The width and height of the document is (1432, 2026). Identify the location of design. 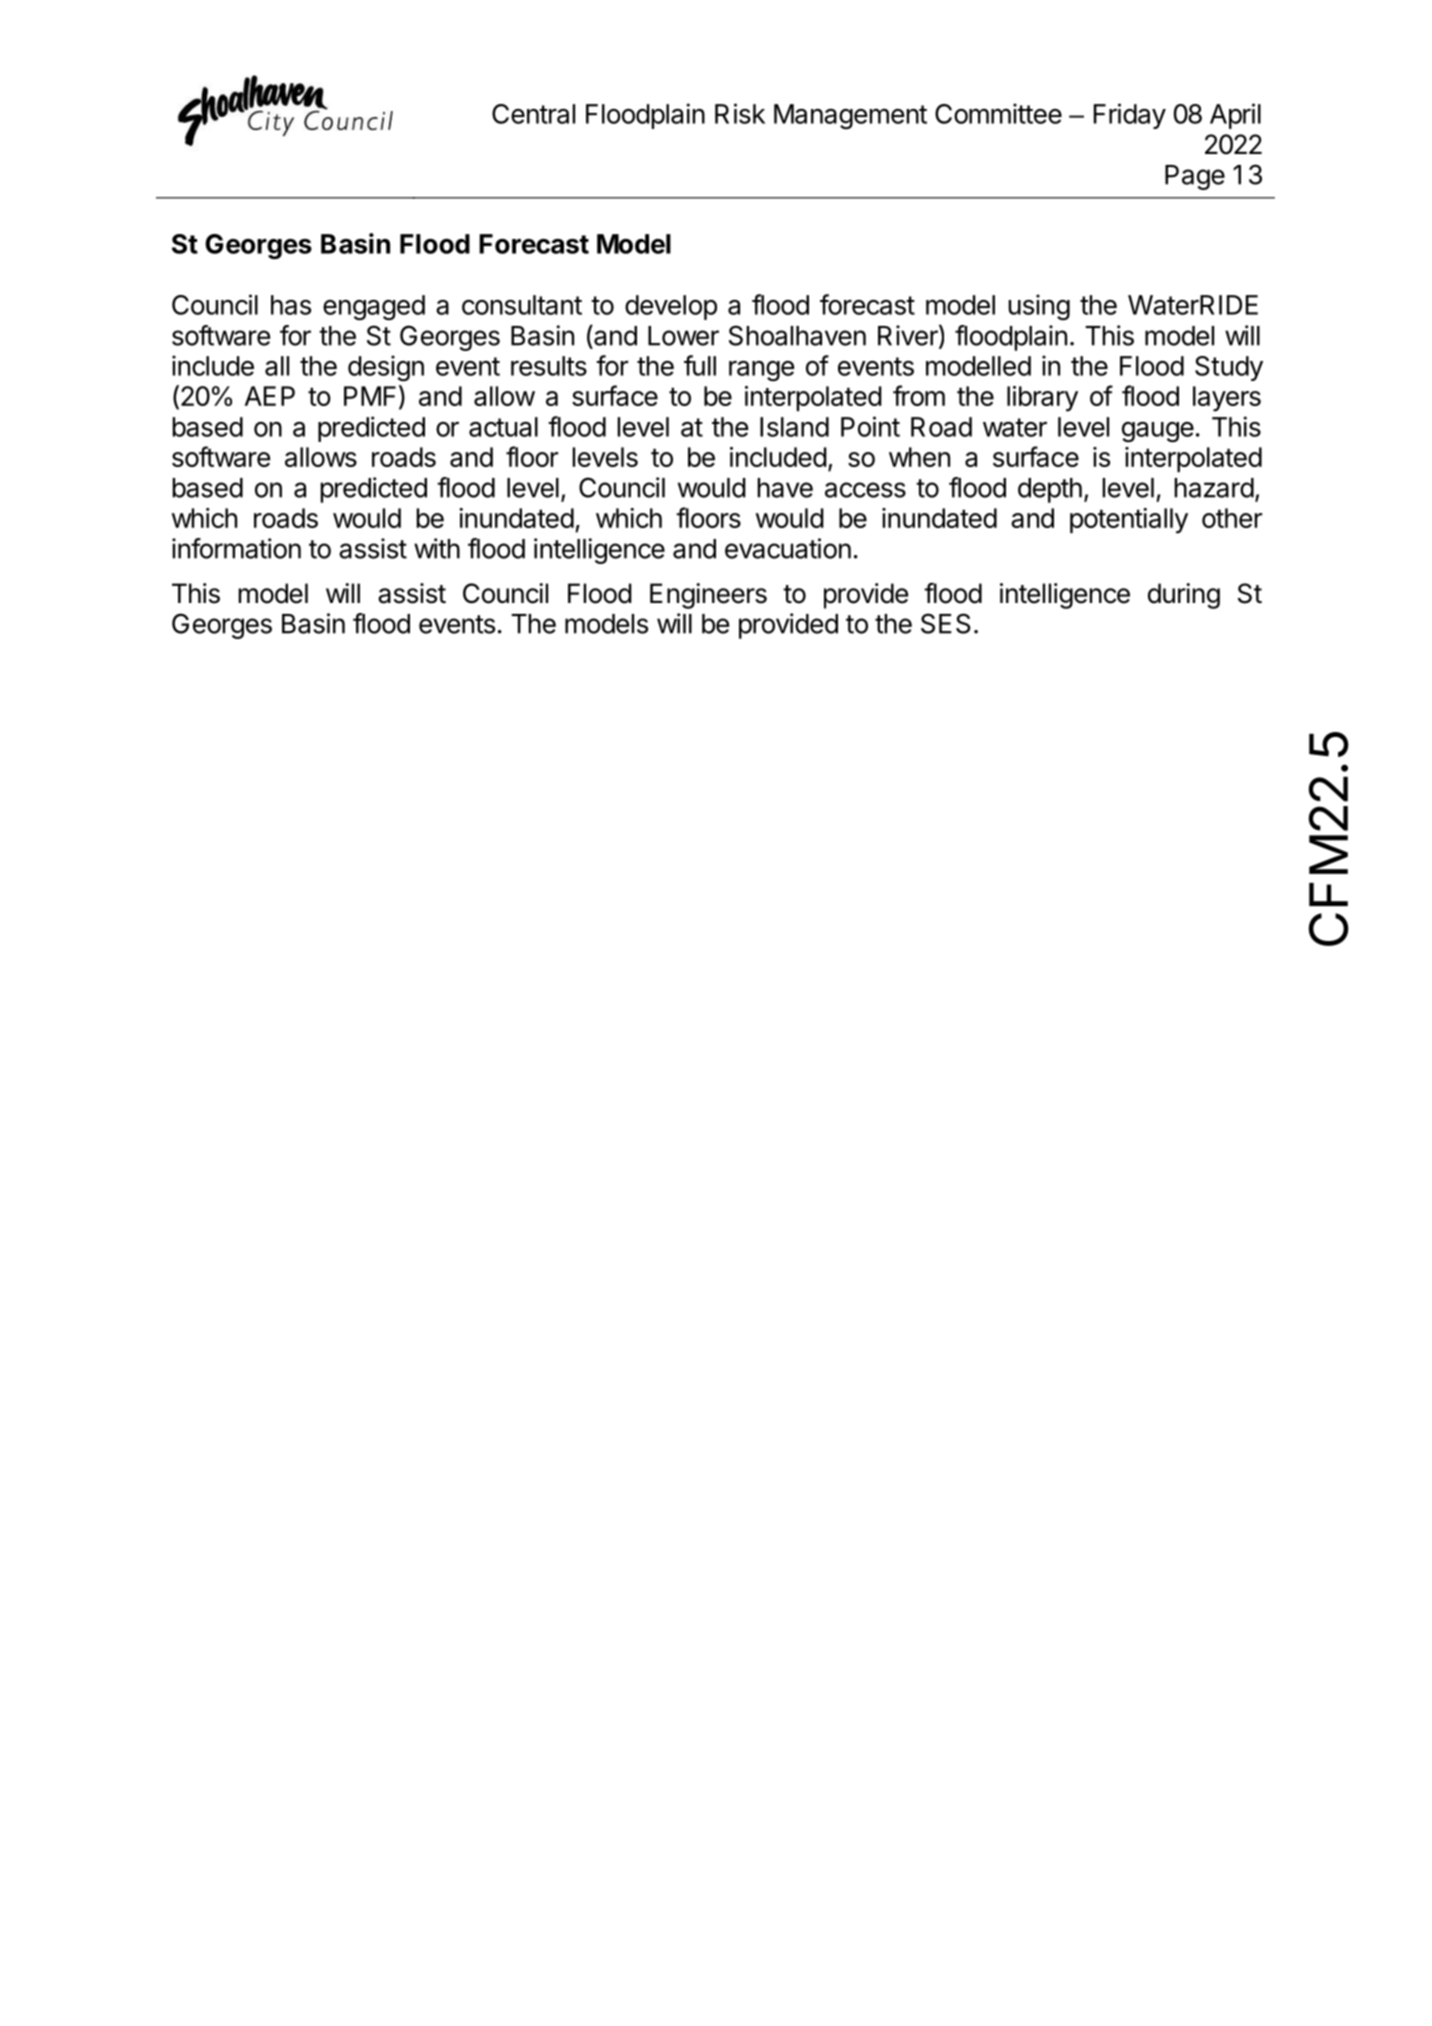
(386, 368).
